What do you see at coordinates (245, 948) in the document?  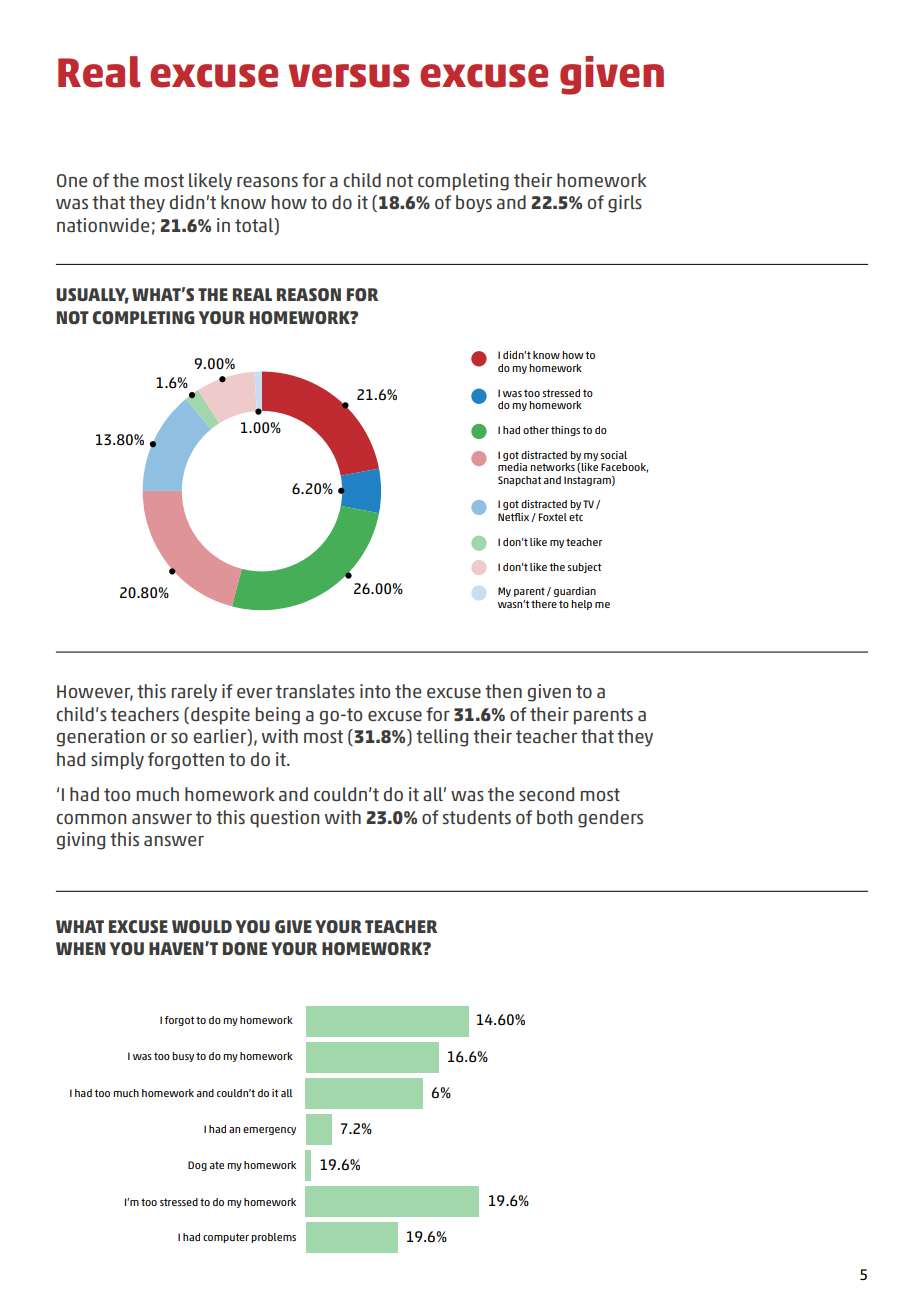 I see `DONE` at bounding box center [245, 948].
